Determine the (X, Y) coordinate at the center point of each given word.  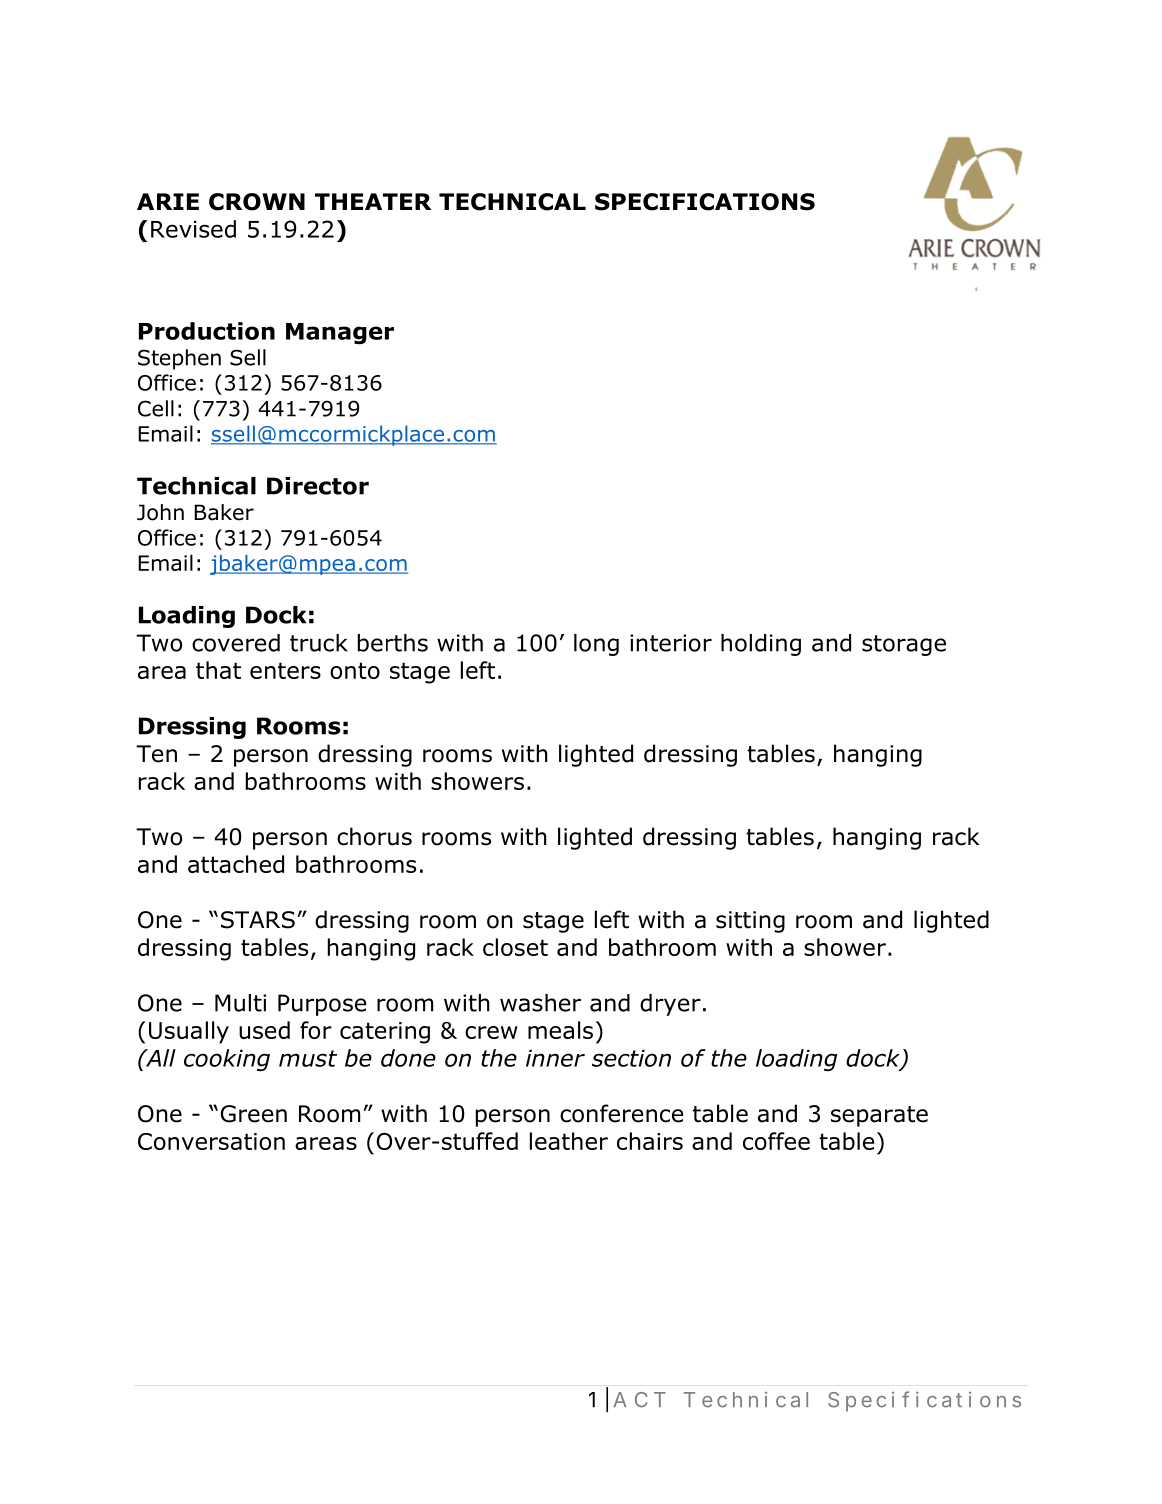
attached (236, 864)
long (596, 645)
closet (515, 947)
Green (253, 1114)
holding (761, 645)
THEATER (373, 201)
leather (569, 1141)
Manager (340, 333)
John (160, 512)
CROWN (257, 202)
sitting (750, 922)
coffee (776, 1141)
